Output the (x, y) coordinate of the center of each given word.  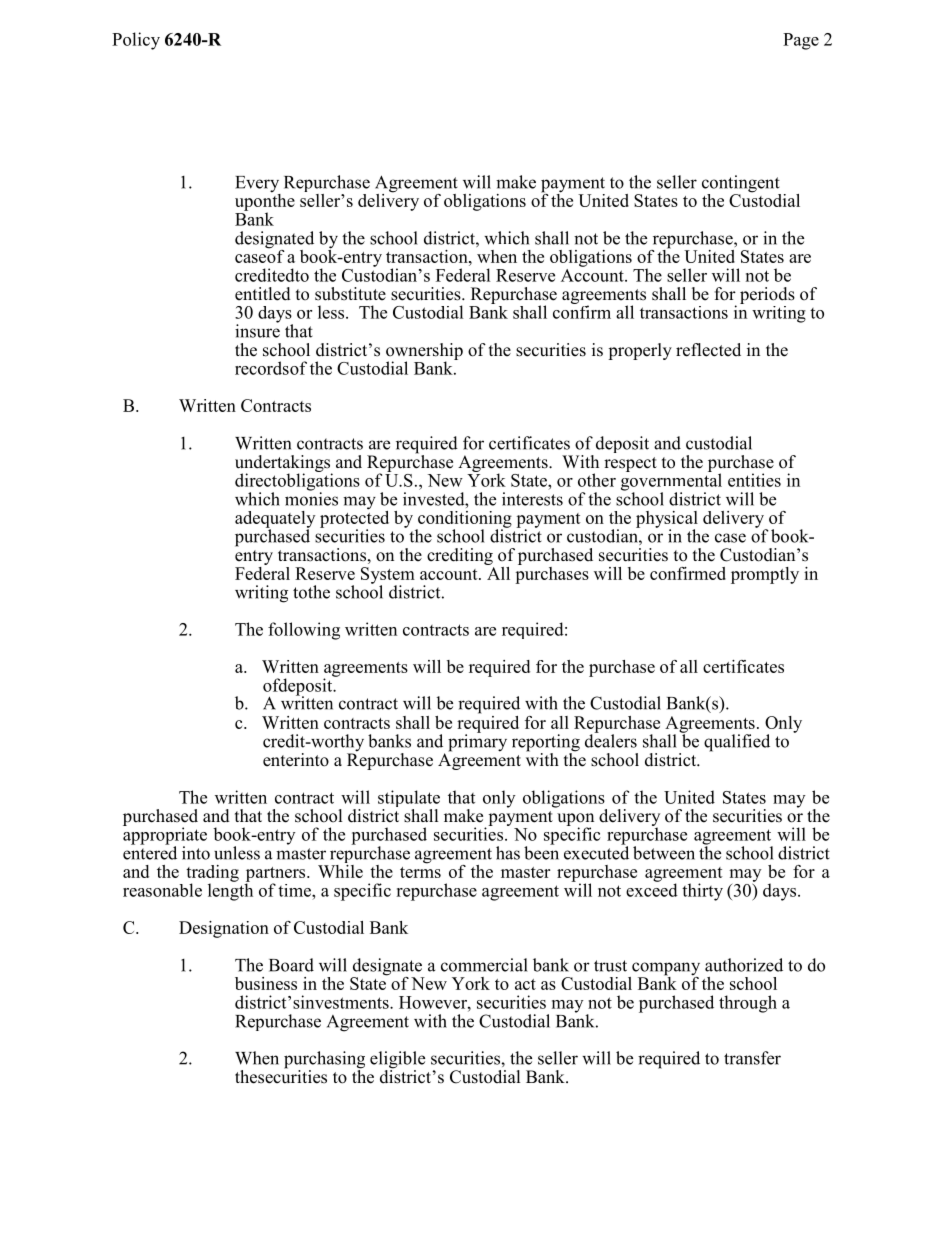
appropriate (165, 836)
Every (258, 185)
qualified (737, 743)
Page (801, 41)
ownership (424, 352)
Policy (136, 41)
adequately (275, 520)
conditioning (464, 520)
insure (257, 330)
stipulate (409, 800)
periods (767, 297)
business (266, 983)
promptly (765, 575)
